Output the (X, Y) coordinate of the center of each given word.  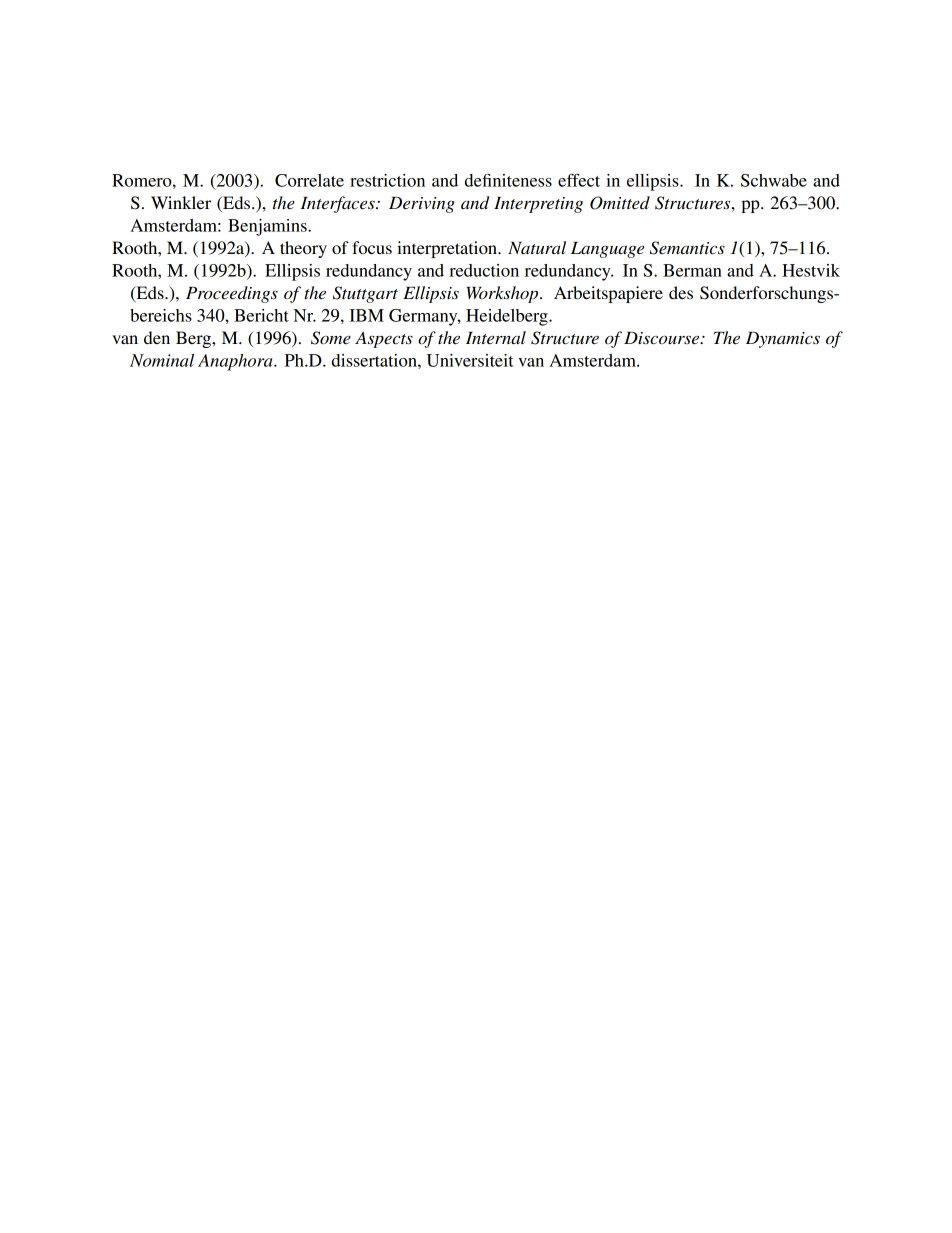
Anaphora (236, 362)
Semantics (687, 248)
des (681, 292)
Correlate (309, 180)
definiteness (508, 180)
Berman (692, 270)
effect (579, 180)
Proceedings (232, 294)
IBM (366, 315)
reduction (484, 270)
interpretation (448, 249)
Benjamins (268, 227)
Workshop (504, 294)
